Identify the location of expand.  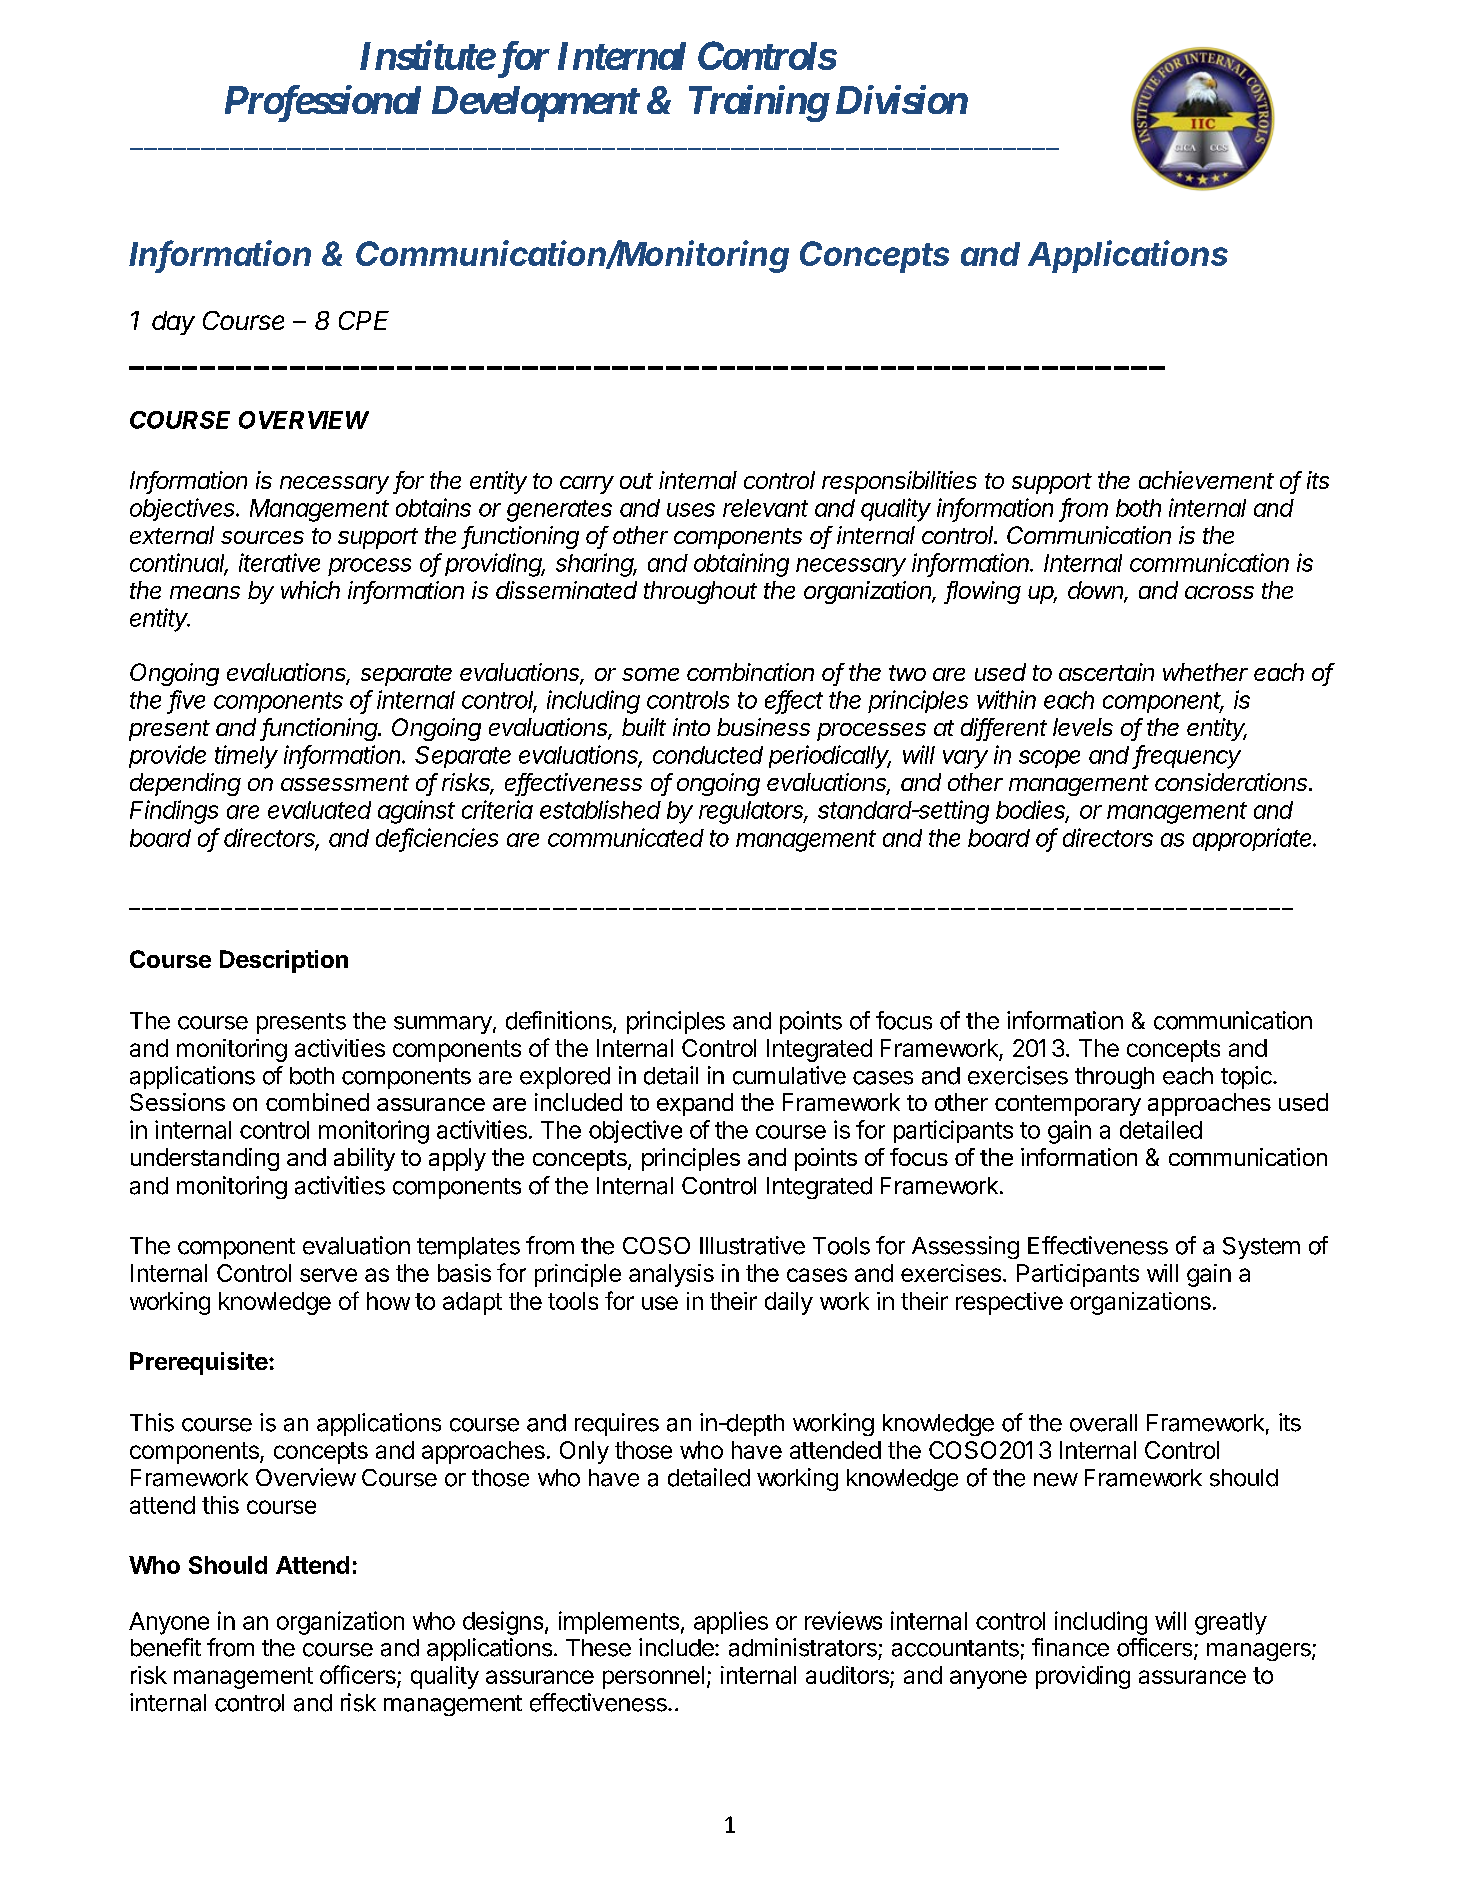
(695, 1104).
